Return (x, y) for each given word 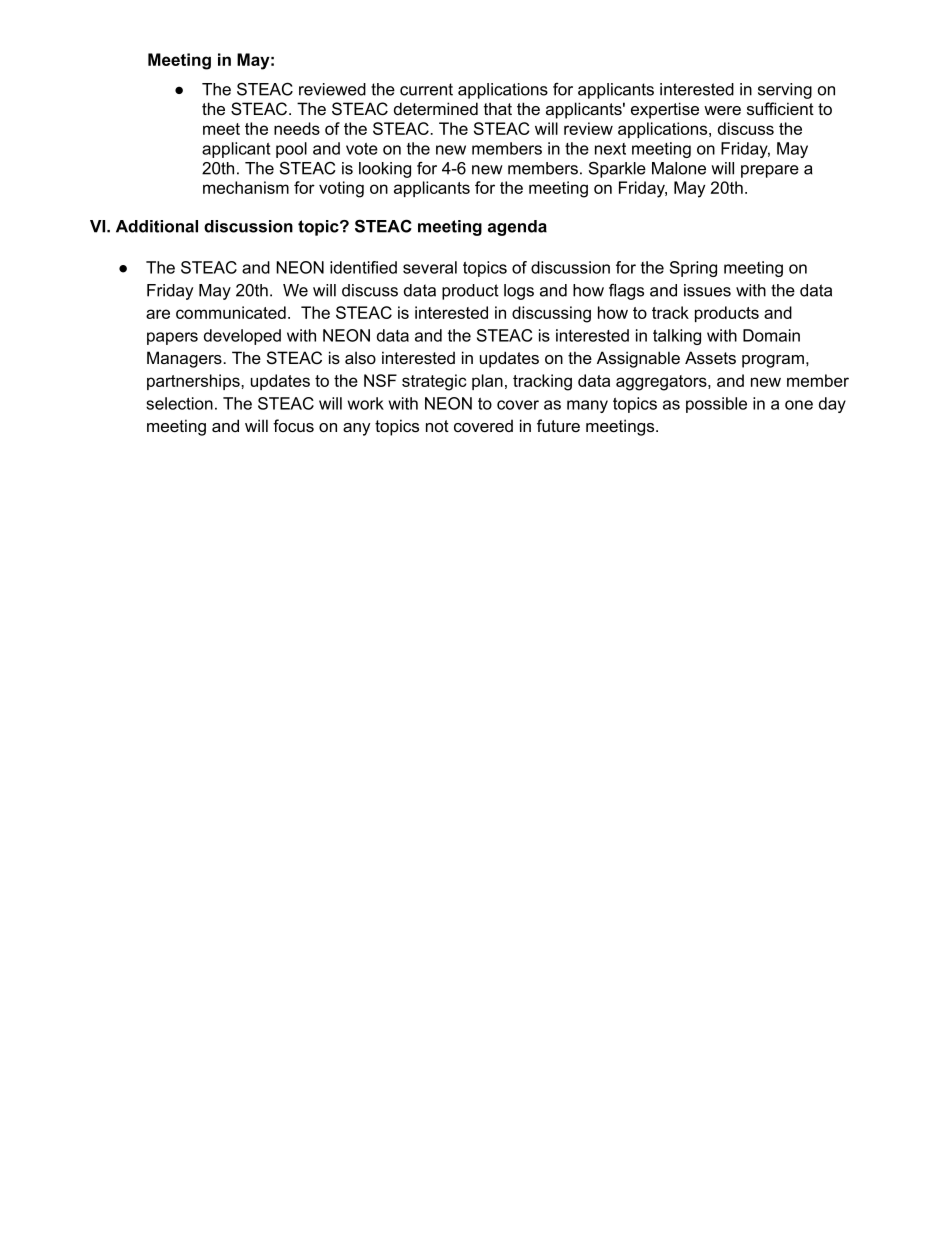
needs (297, 128)
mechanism (246, 187)
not (437, 426)
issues (707, 290)
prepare (770, 171)
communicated (231, 312)
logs (519, 292)
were (722, 110)
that (498, 108)
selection (179, 403)
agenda (517, 228)
